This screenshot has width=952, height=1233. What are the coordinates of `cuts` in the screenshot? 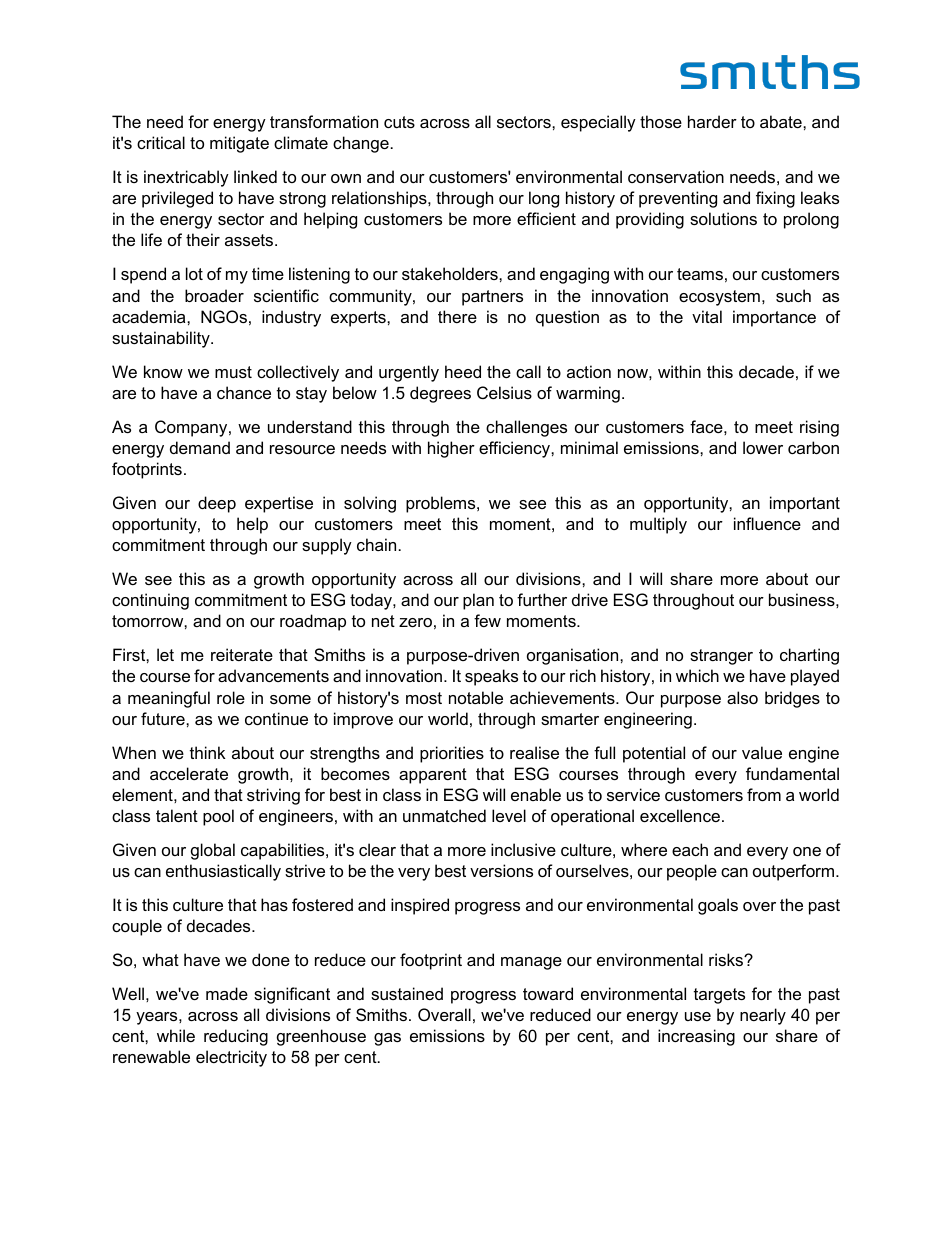 It's located at (399, 122).
